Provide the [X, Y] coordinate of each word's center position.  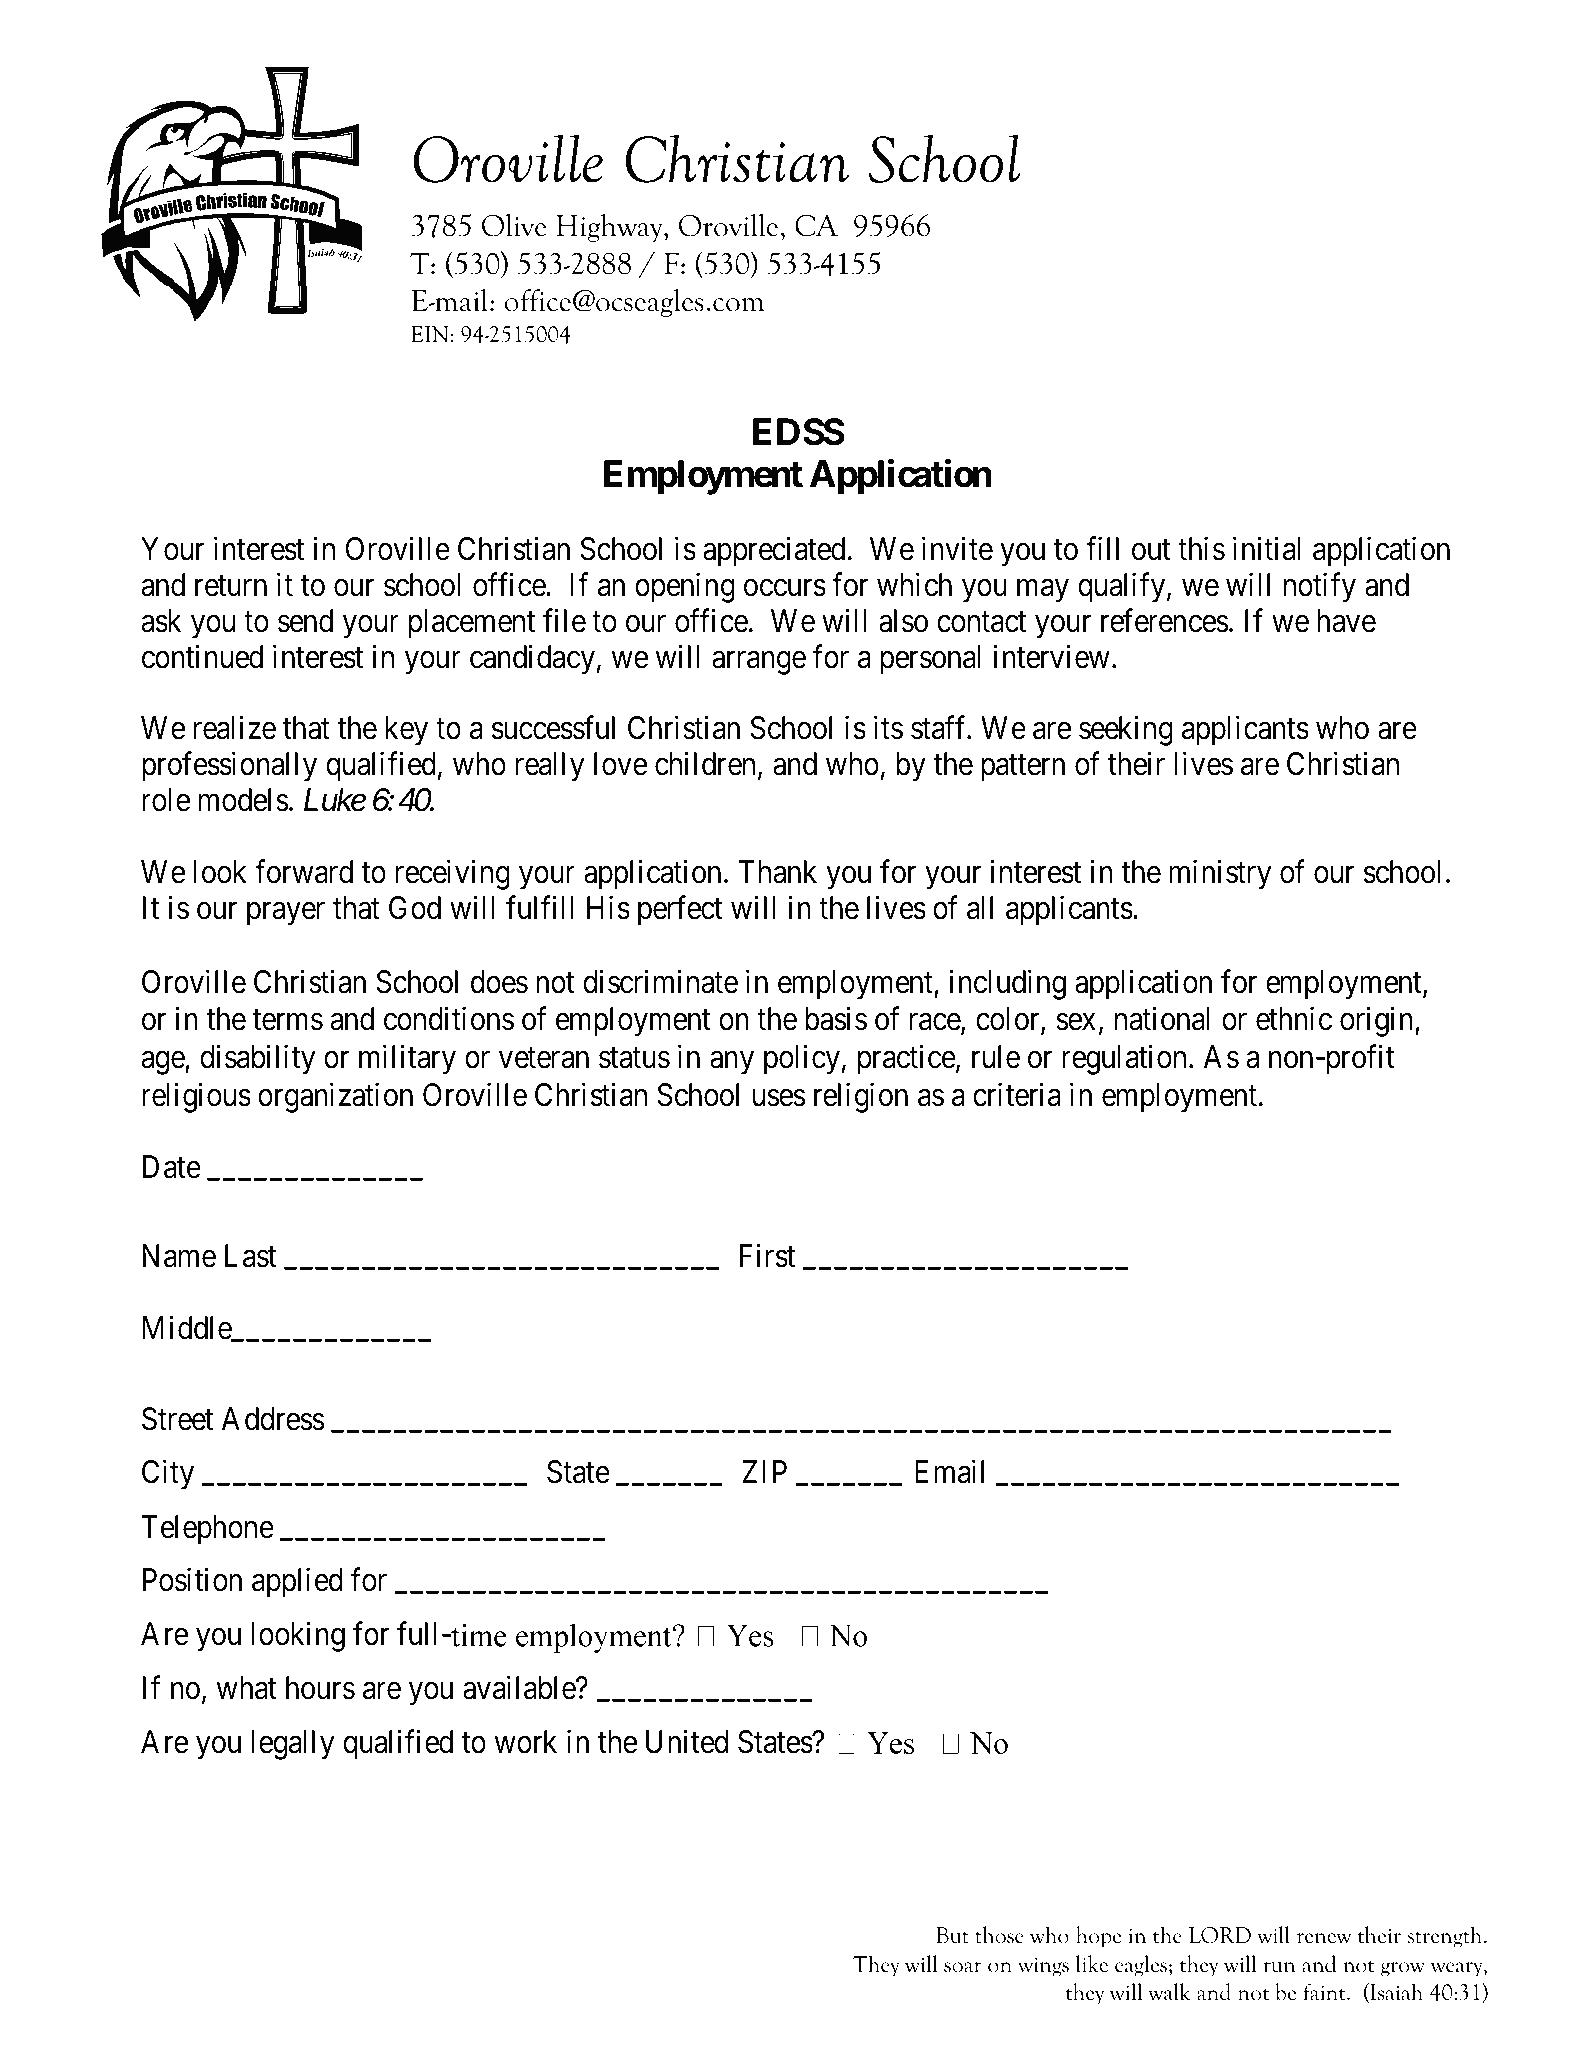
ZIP [764, 1472]
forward [304, 872]
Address [273, 1419]
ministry [1220, 875]
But [952, 1935]
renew [1324, 1938]
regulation [1124, 1060]
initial [1266, 548]
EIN [429, 334]
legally [292, 1745]
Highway [610, 228]
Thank [778, 872]
